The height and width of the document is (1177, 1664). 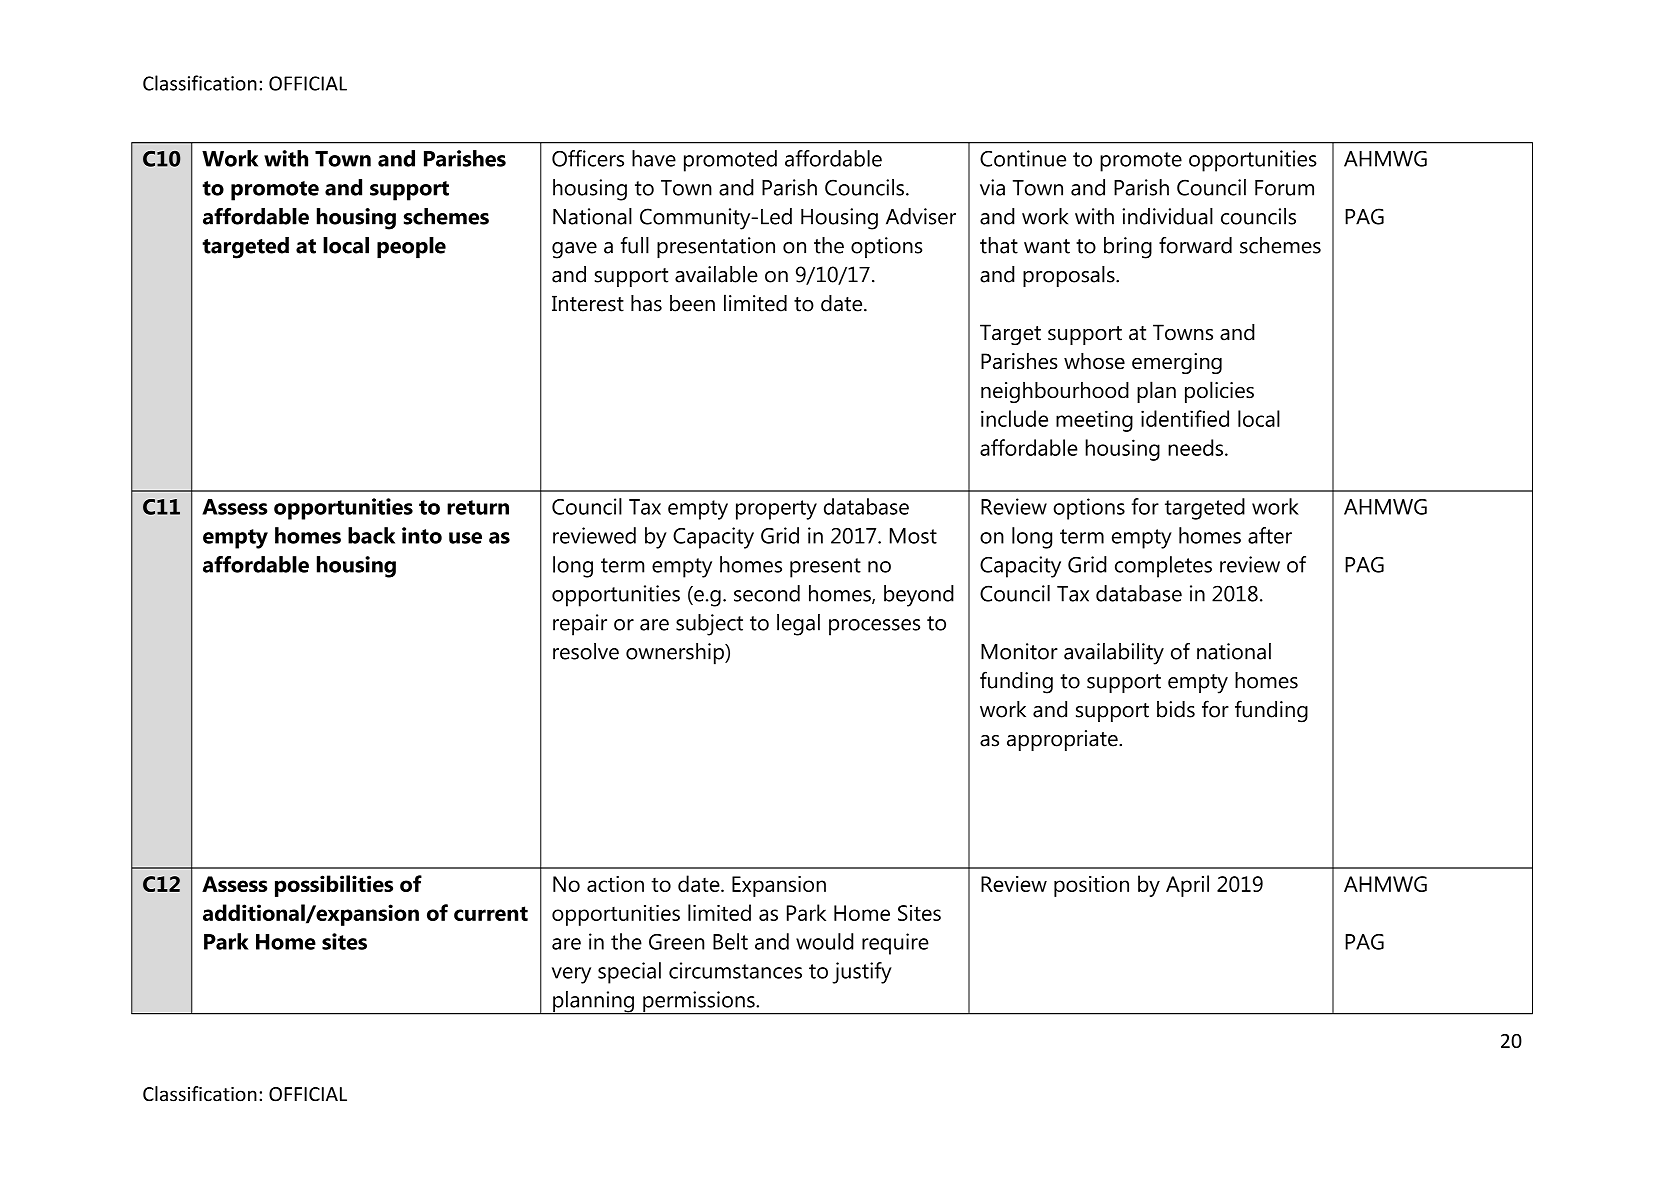 What do you see at coordinates (465, 538) in the document?
I see `use` at bounding box center [465, 538].
